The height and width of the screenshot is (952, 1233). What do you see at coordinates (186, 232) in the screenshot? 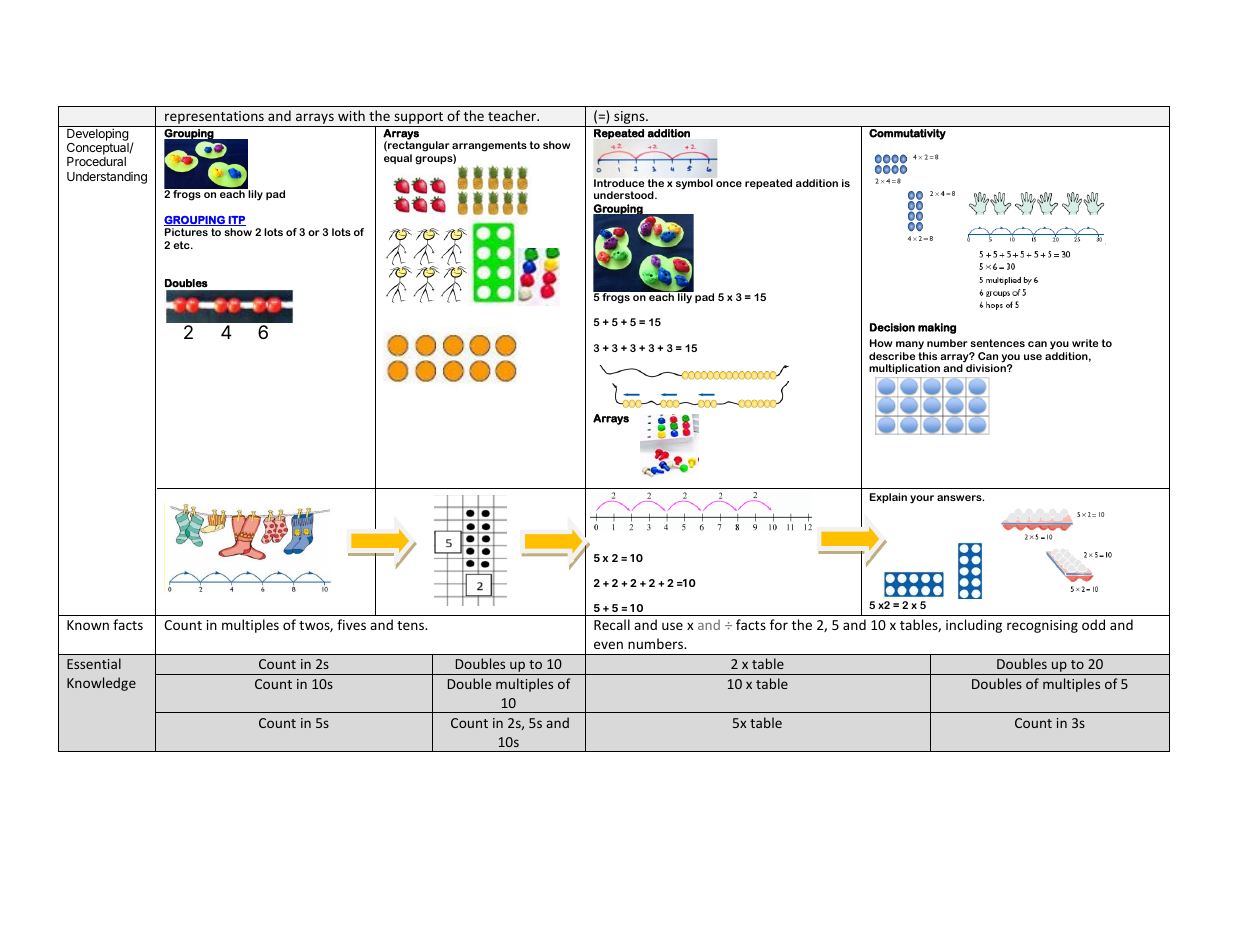
I see `Pictures` at bounding box center [186, 232].
